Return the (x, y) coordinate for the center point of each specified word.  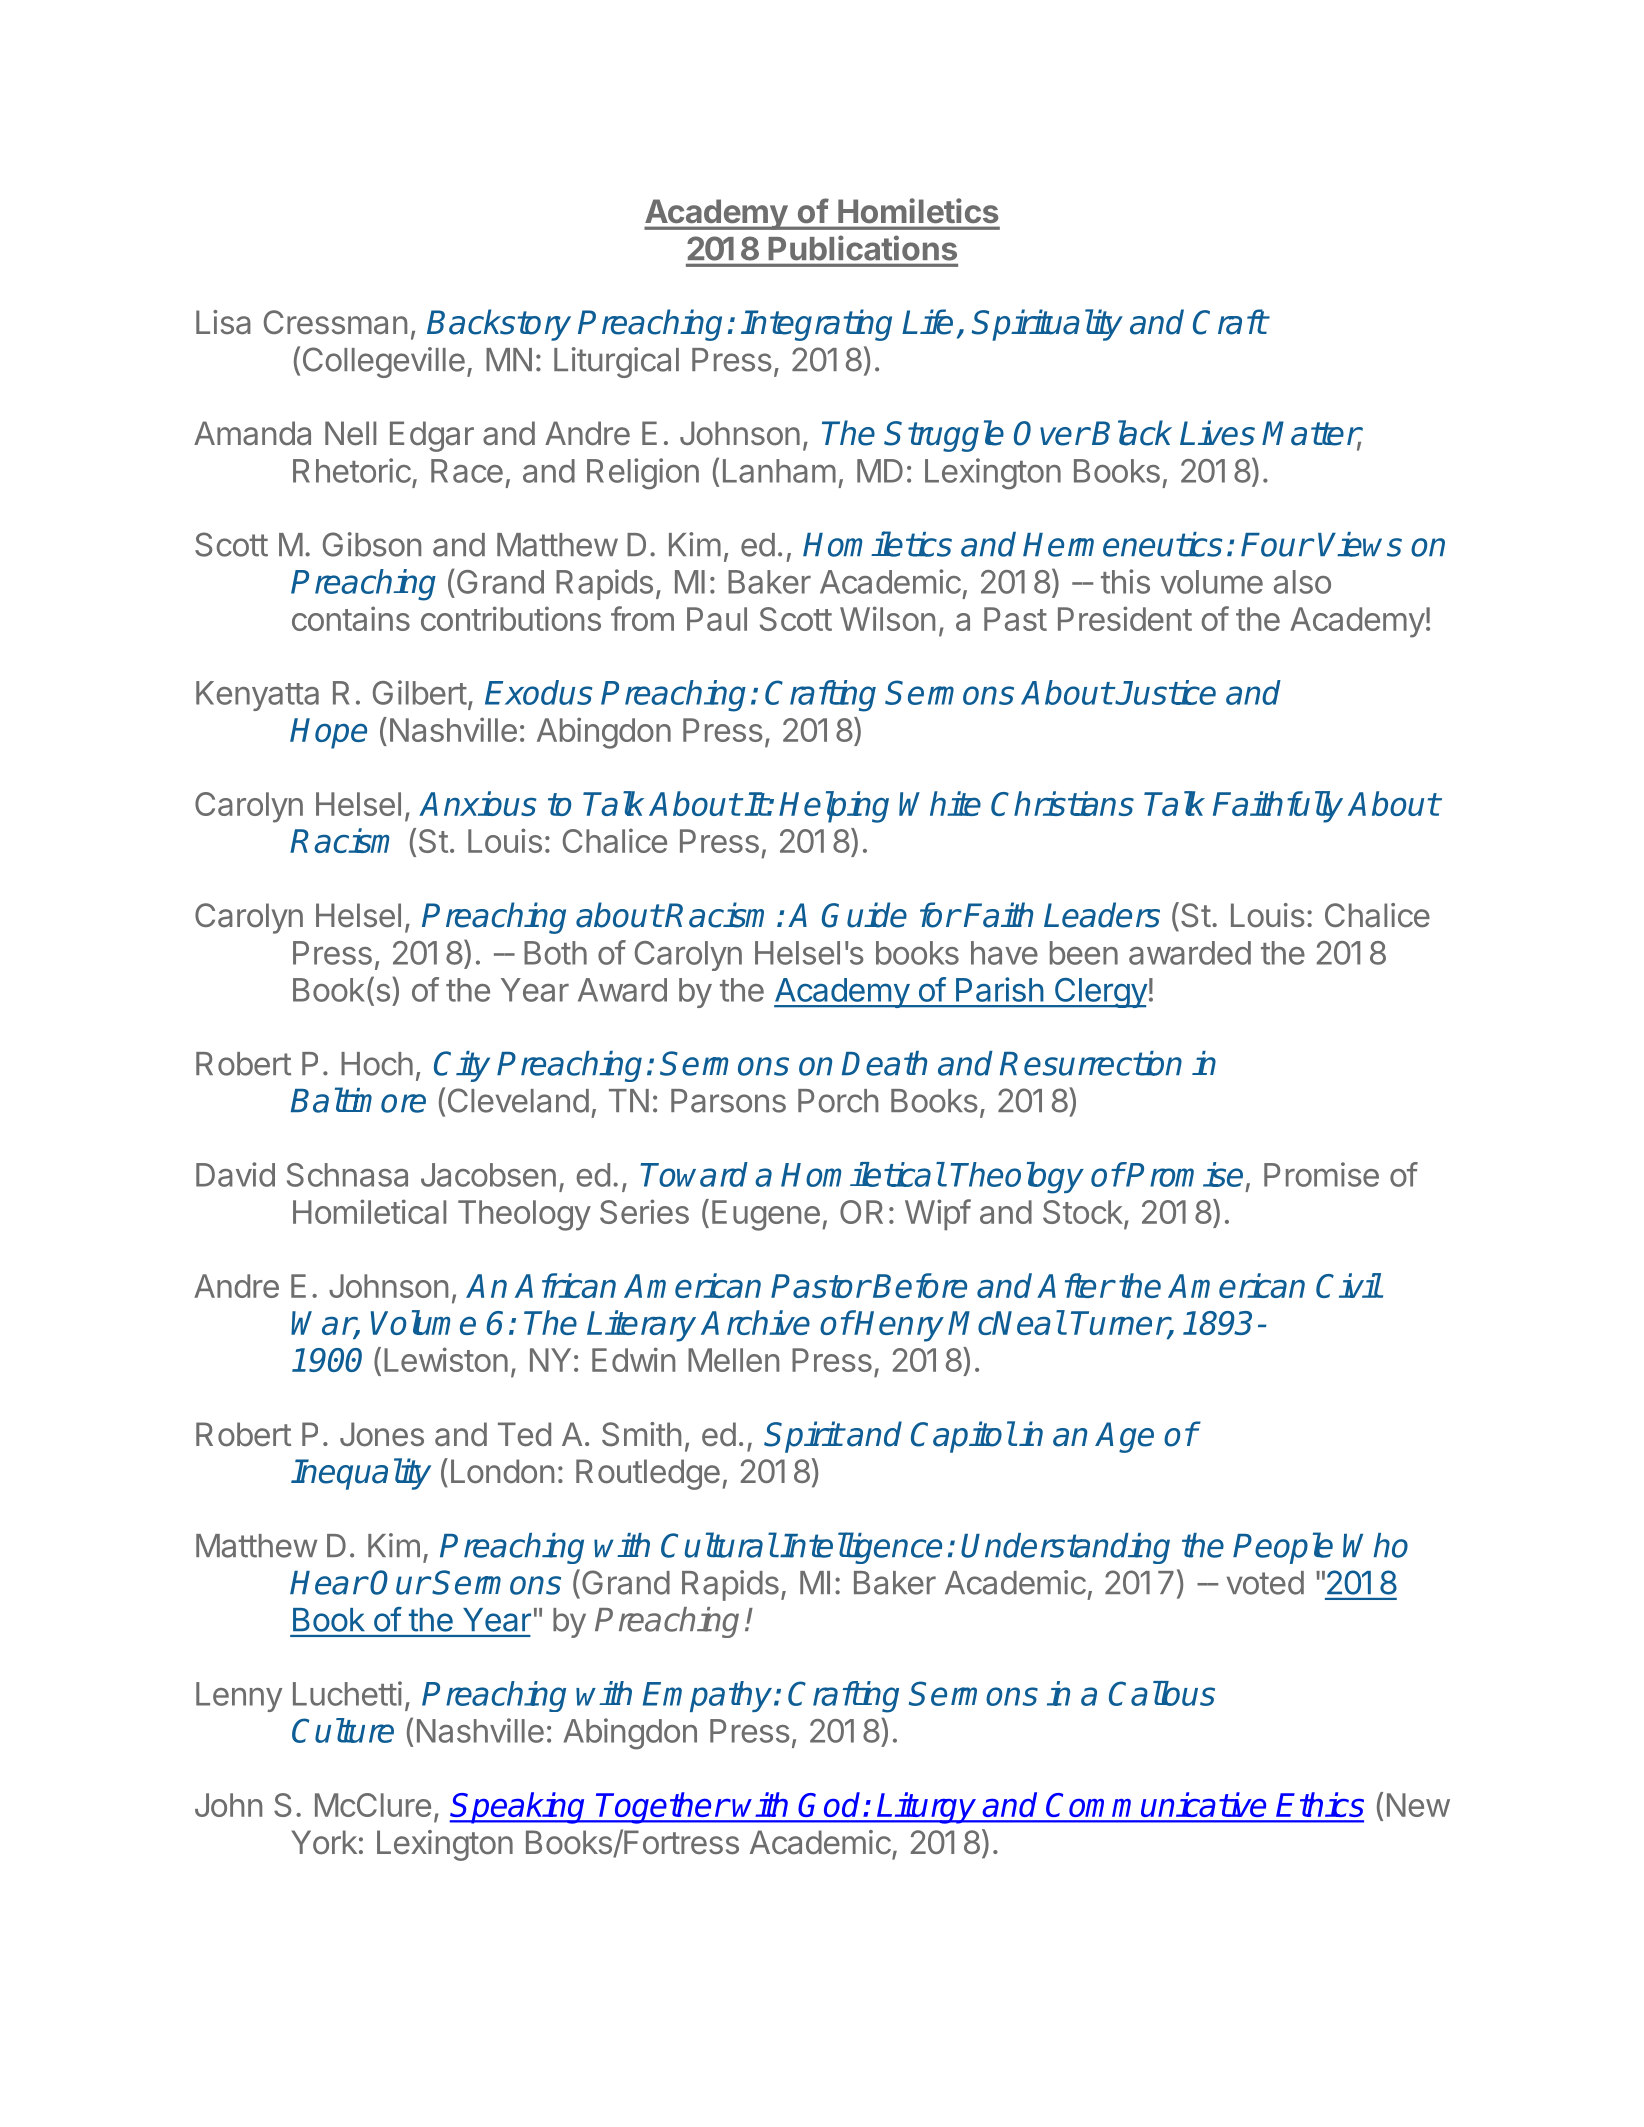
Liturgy (927, 1808)
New (1418, 1805)
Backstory (499, 325)
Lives (1217, 433)
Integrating (816, 325)
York (324, 1842)
